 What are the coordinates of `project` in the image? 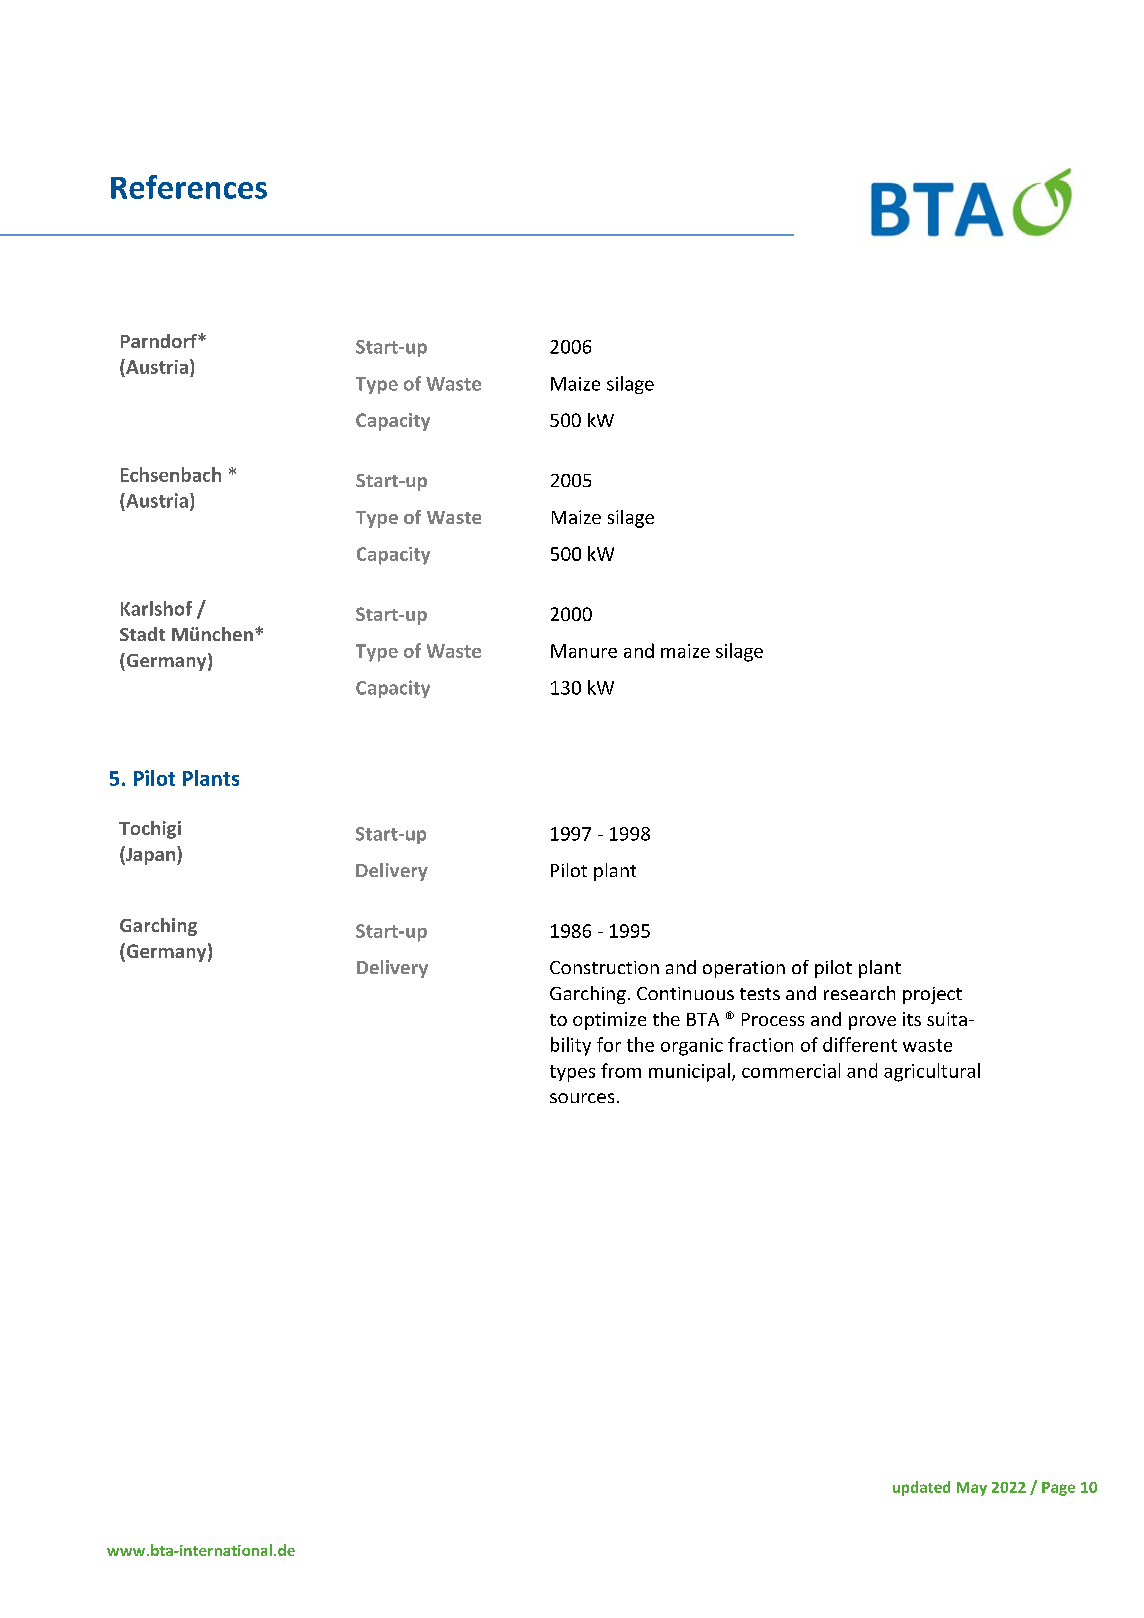 It's located at (932, 995).
